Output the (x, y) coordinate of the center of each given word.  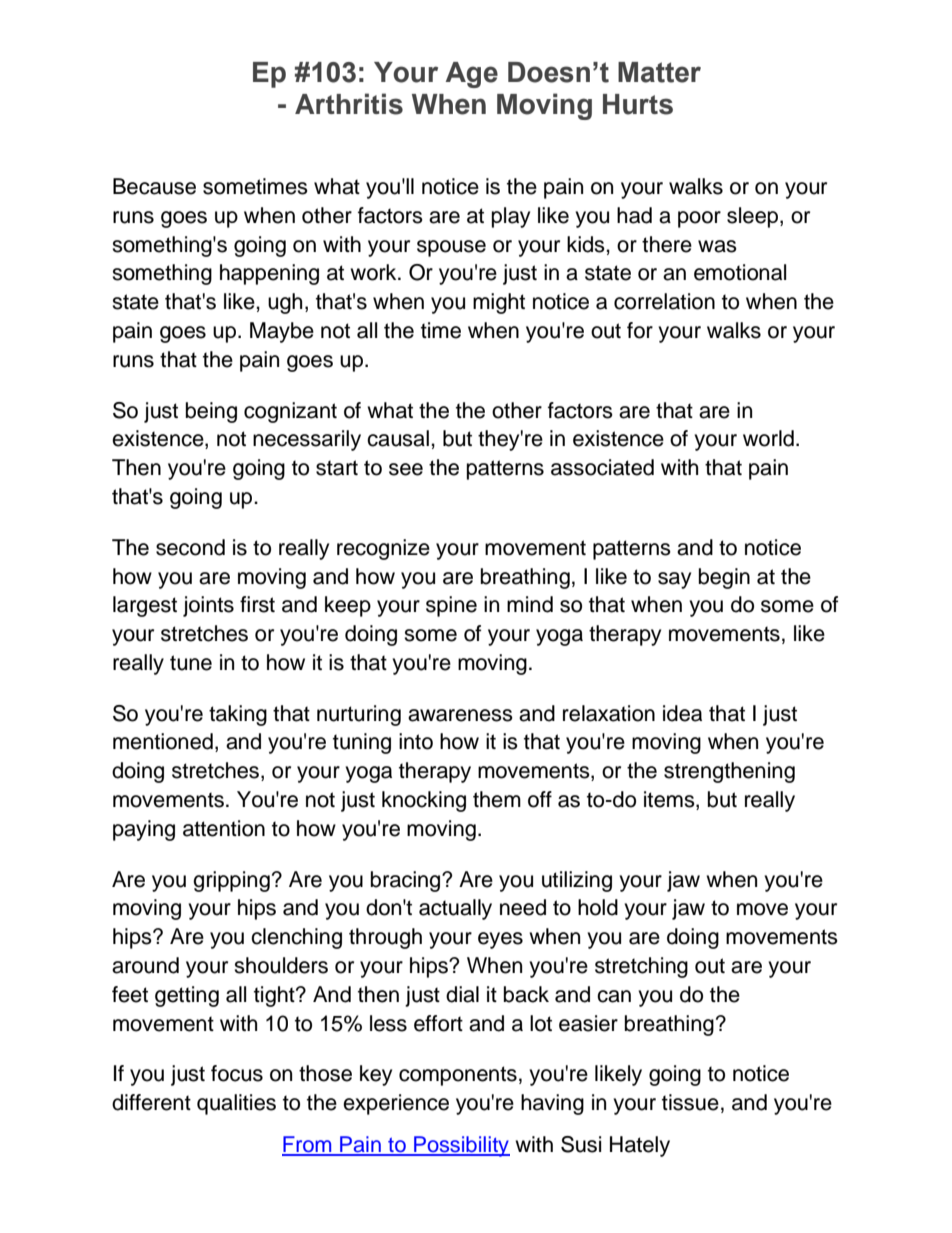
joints (208, 606)
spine (451, 606)
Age (472, 75)
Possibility (461, 1146)
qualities (236, 1104)
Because (154, 186)
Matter (659, 72)
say (674, 580)
